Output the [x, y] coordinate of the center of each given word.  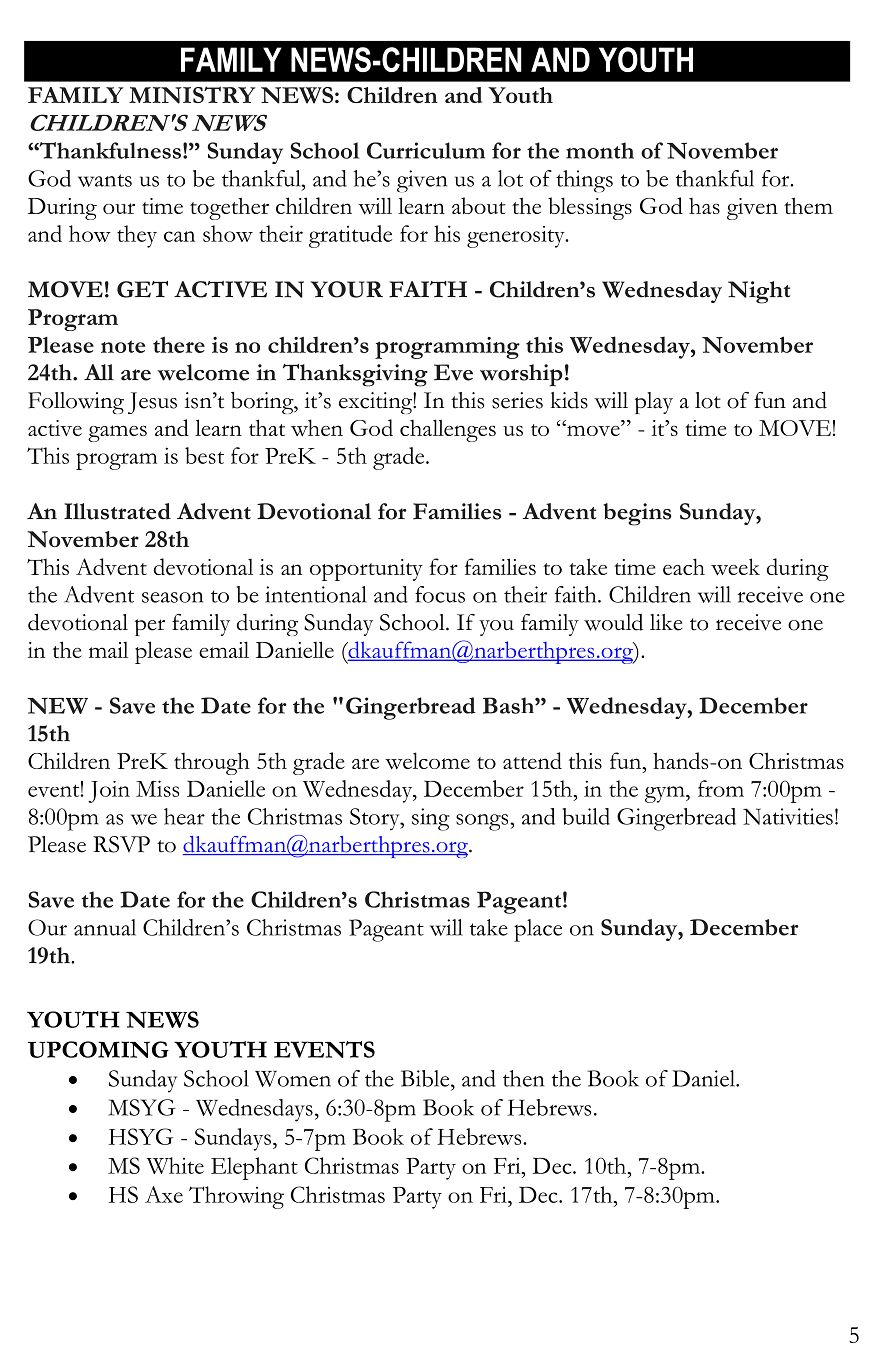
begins [637, 514]
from [721, 788]
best [204, 455]
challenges [448, 430]
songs [483, 822]
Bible [426, 1078]
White [175, 1165]
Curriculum [426, 150]
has [704, 206]
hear [184, 816]
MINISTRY [192, 95]
